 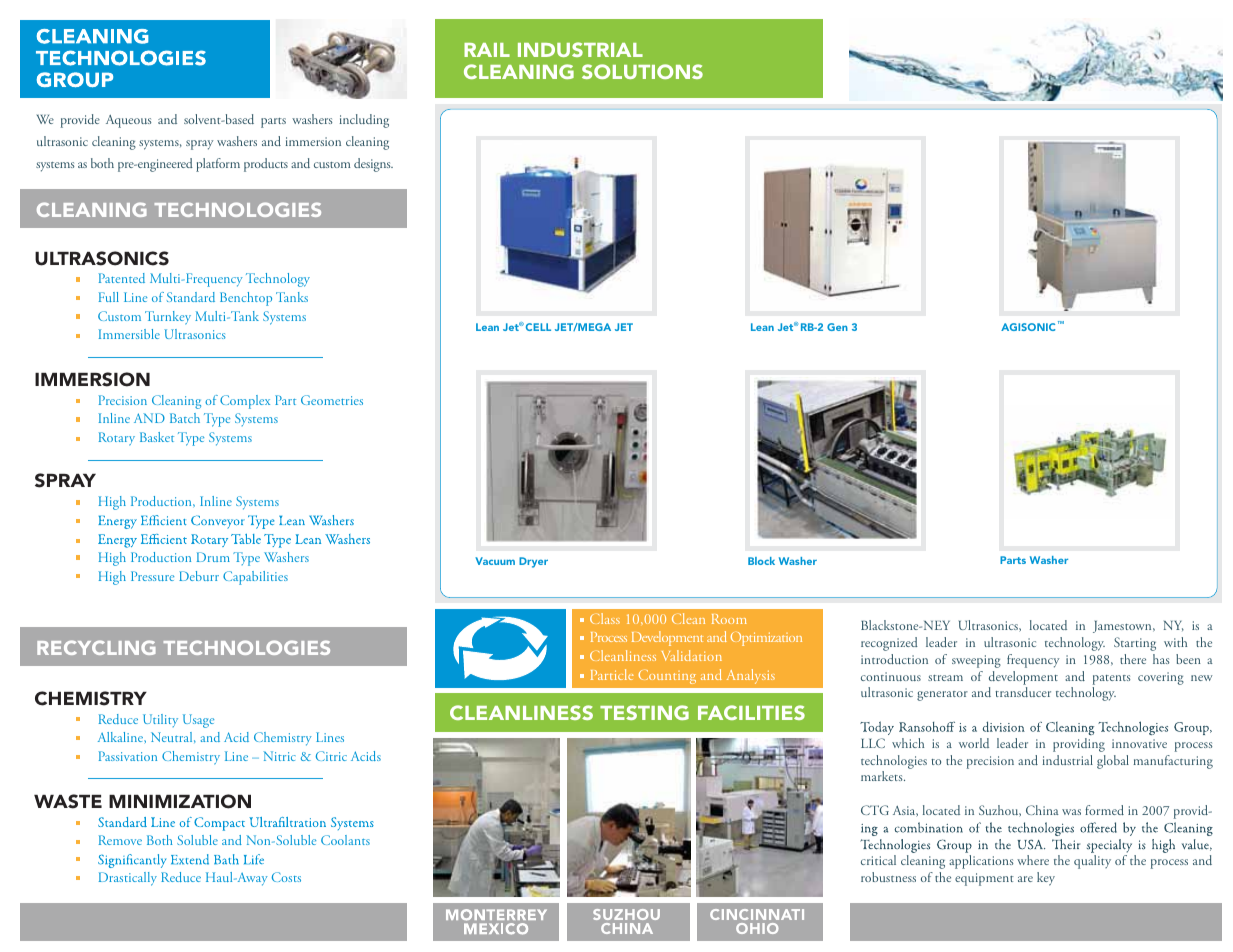 What do you see at coordinates (644, 712) in the screenshot?
I see `TESTING` at bounding box center [644, 712].
